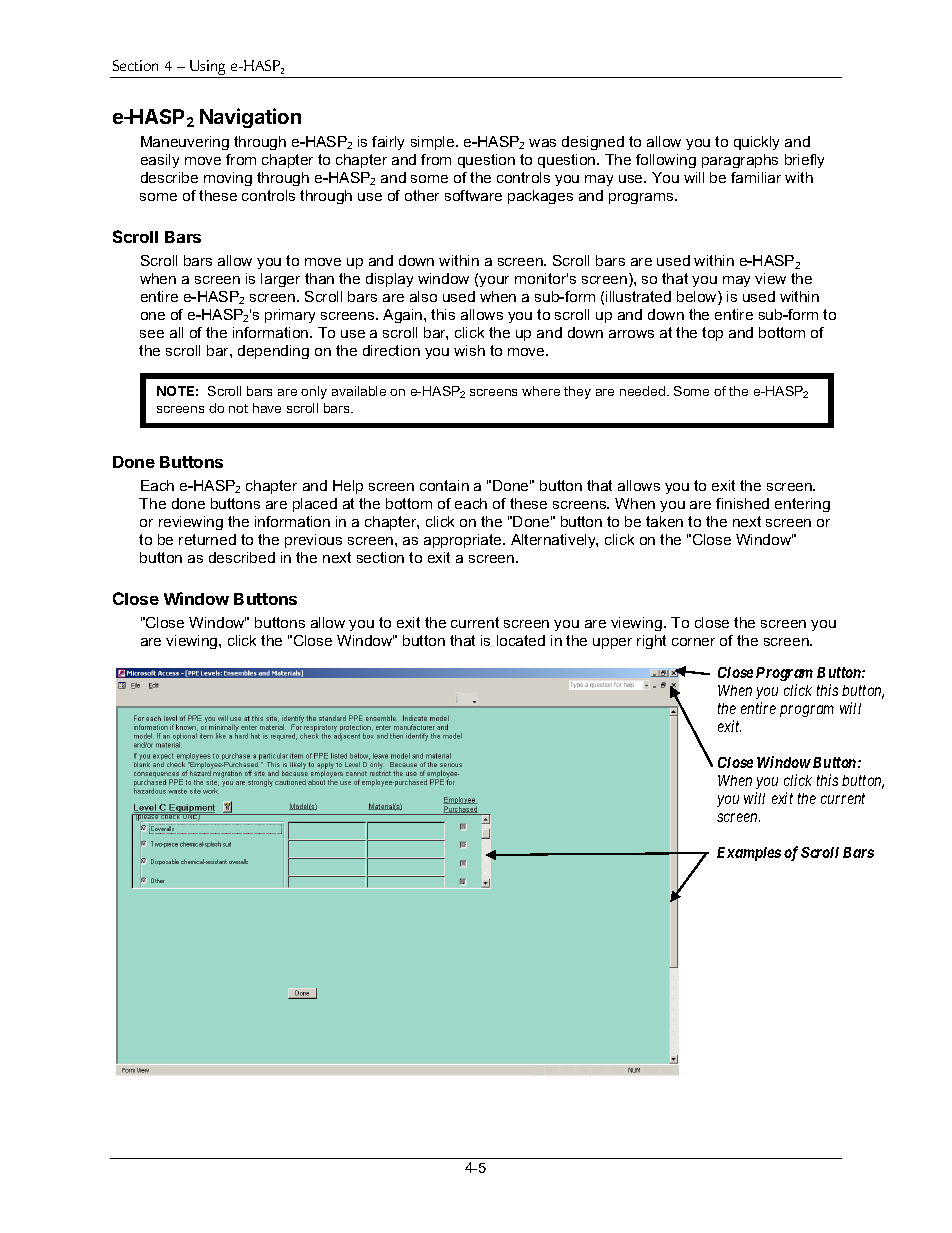  Describe the element at coordinates (208, 69) in the screenshot. I see `Using` at that location.
